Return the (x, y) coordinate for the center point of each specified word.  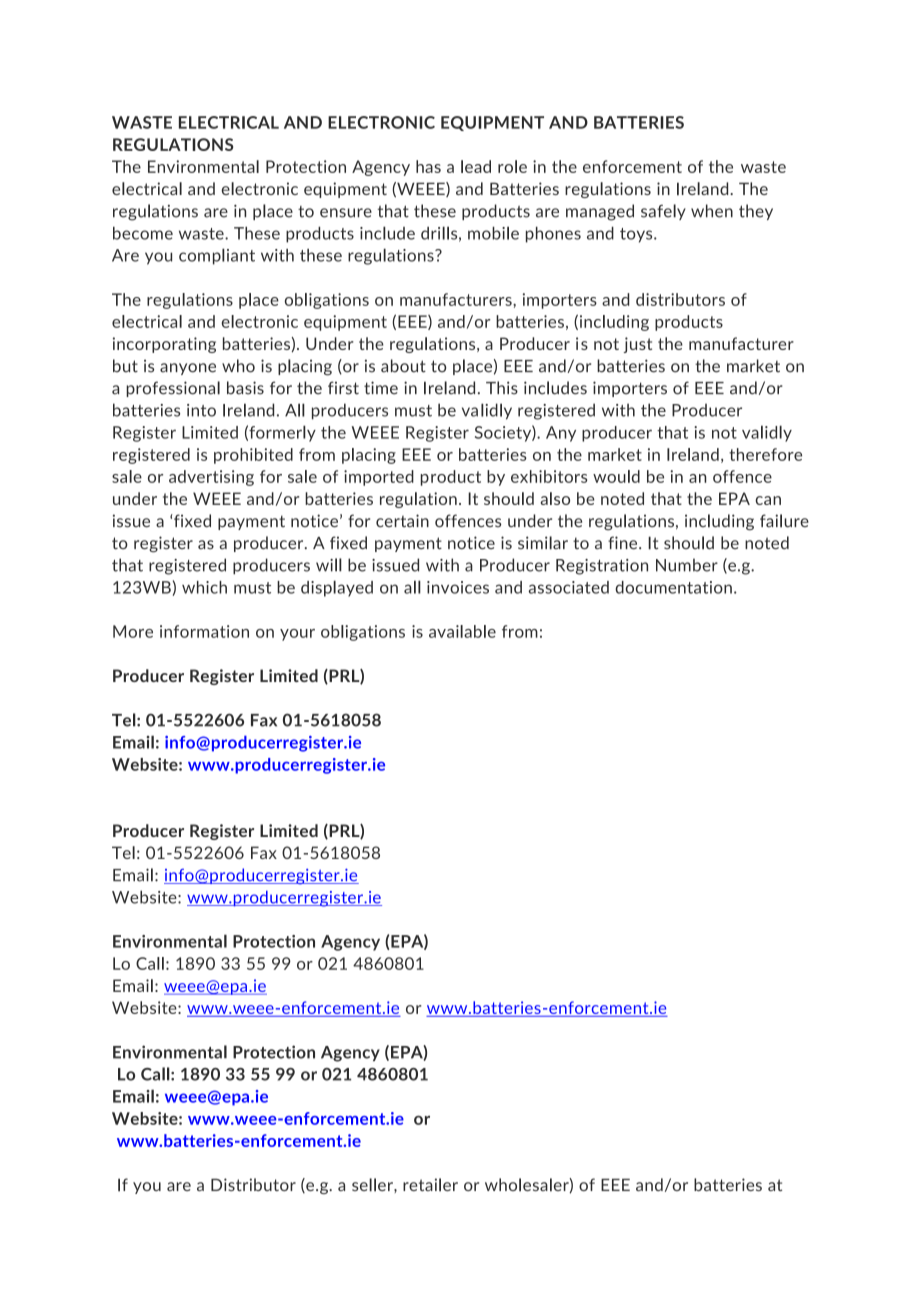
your (297, 635)
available (462, 631)
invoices (458, 587)
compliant (217, 256)
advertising (211, 478)
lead (476, 166)
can (768, 500)
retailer (430, 1185)
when (712, 211)
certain (402, 521)
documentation (673, 587)
